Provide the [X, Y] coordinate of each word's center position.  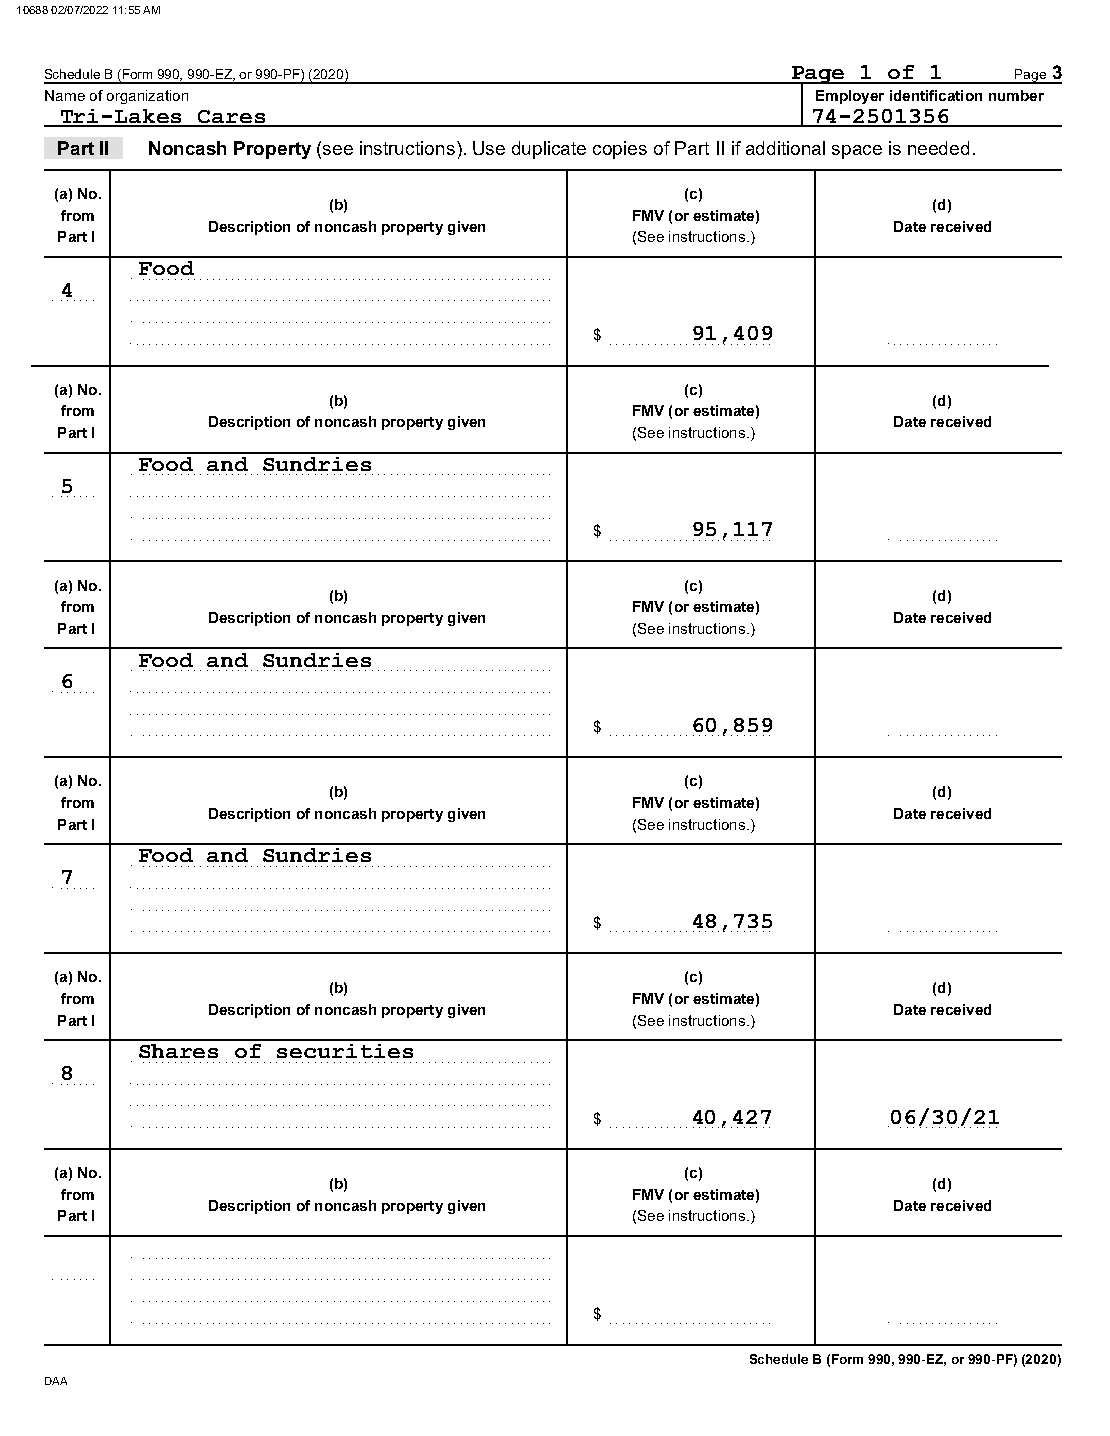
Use [489, 148]
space [857, 152]
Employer [850, 97]
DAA [56, 1381]
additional [785, 148]
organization [147, 97]
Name [65, 95]
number [1016, 95]
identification [936, 95]
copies [620, 150]
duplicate [549, 150]
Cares [232, 118]
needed [938, 148]
